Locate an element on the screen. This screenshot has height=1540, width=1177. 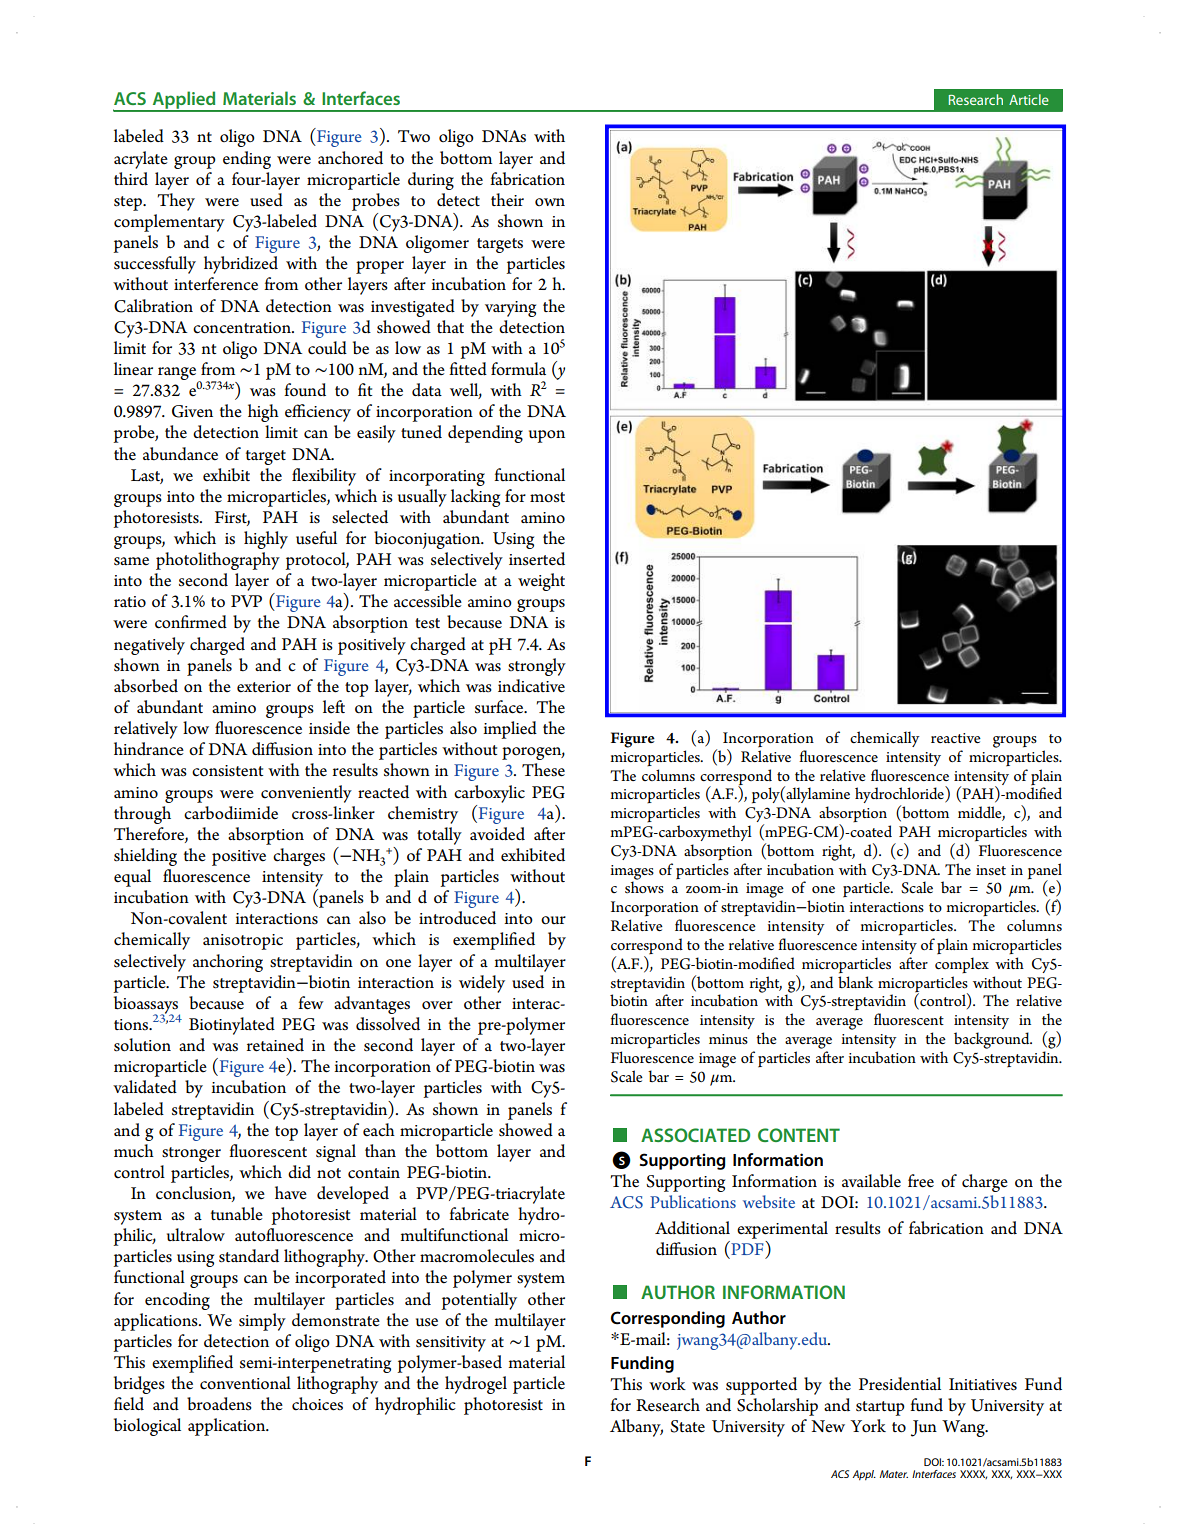
stronger is located at coordinates (191, 1154).
